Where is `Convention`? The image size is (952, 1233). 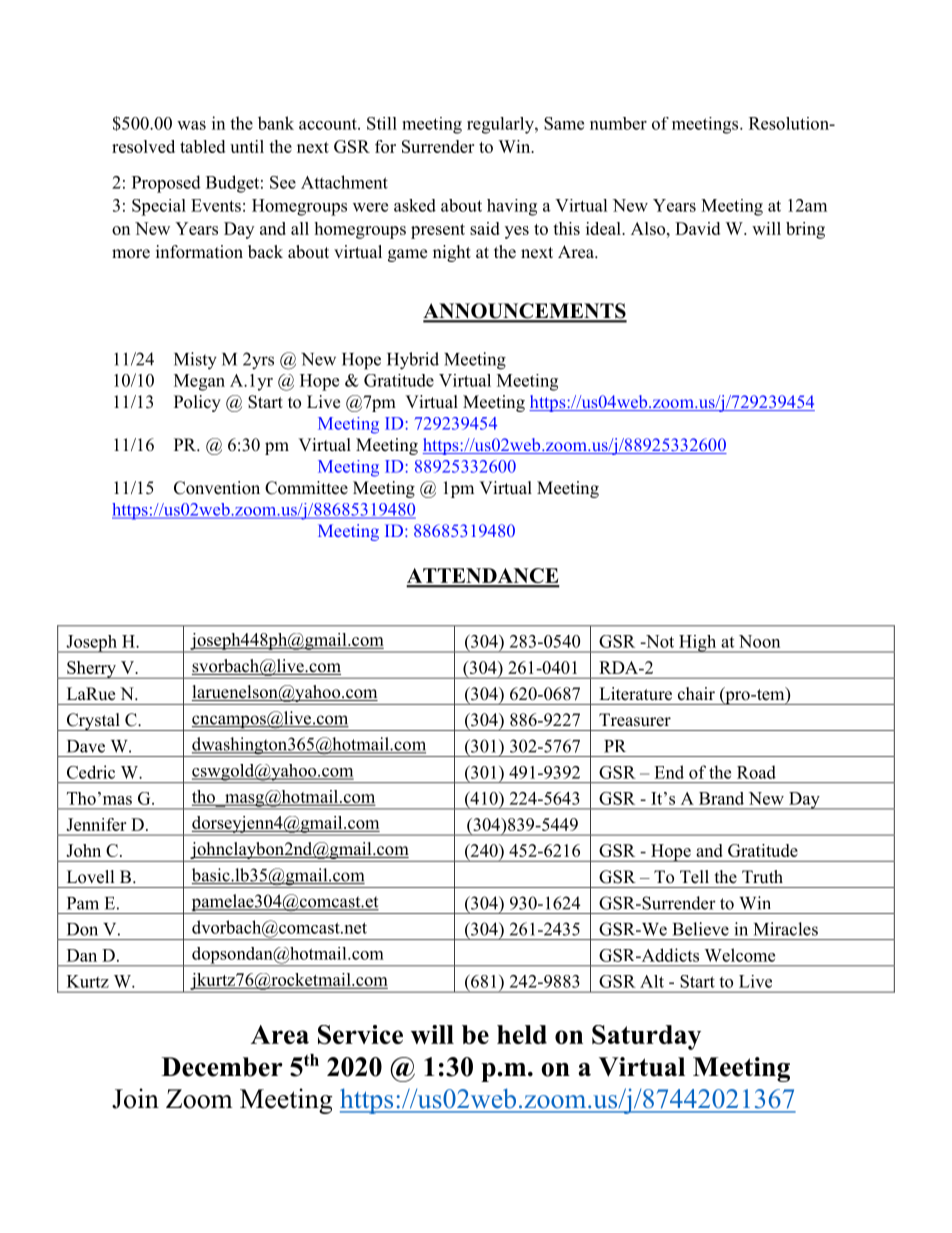
Convention is located at coordinates (217, 488).
